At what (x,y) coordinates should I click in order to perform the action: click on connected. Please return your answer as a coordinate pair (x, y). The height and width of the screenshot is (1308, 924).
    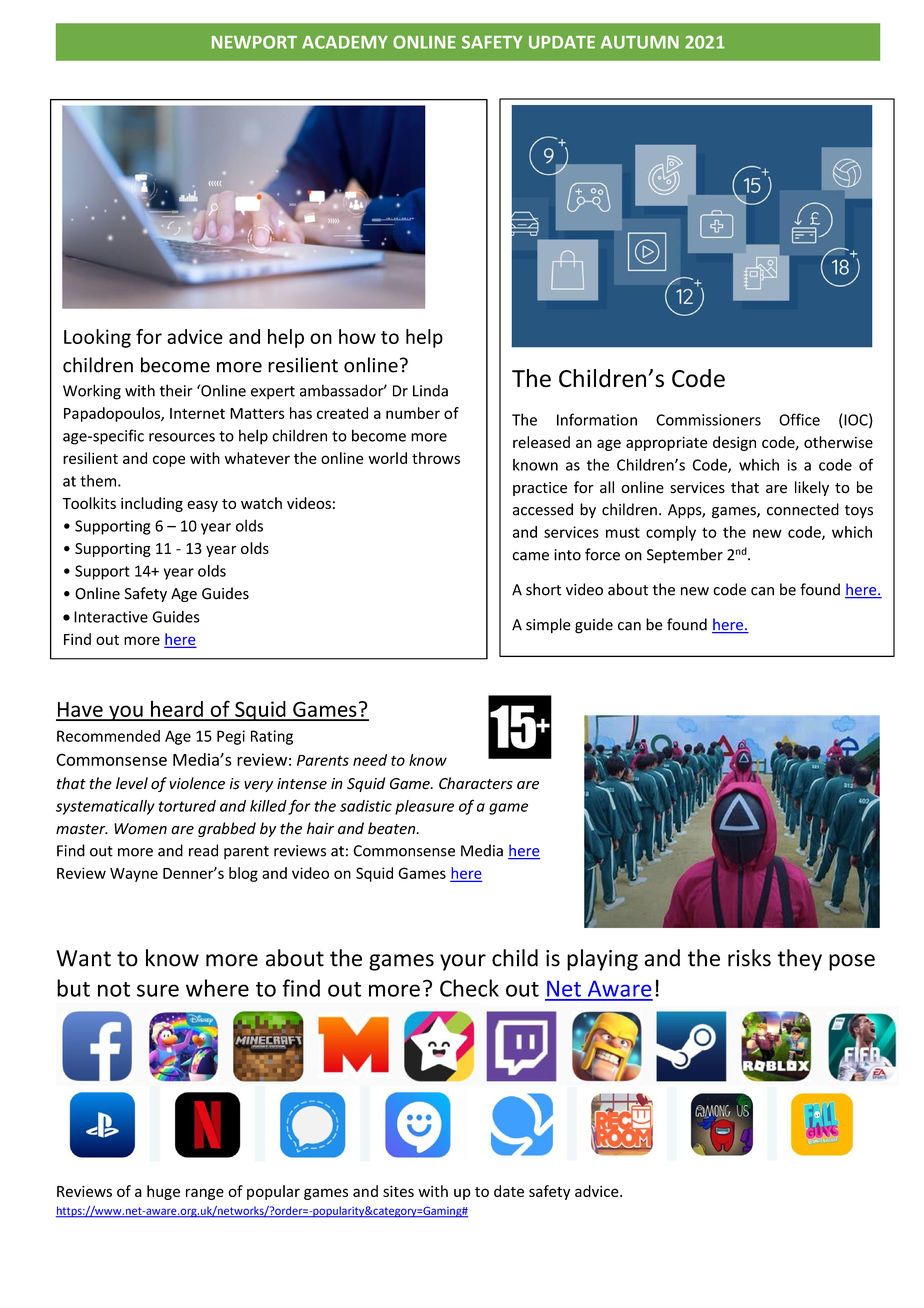
    Looking at the image, I should click on (803, 509).
